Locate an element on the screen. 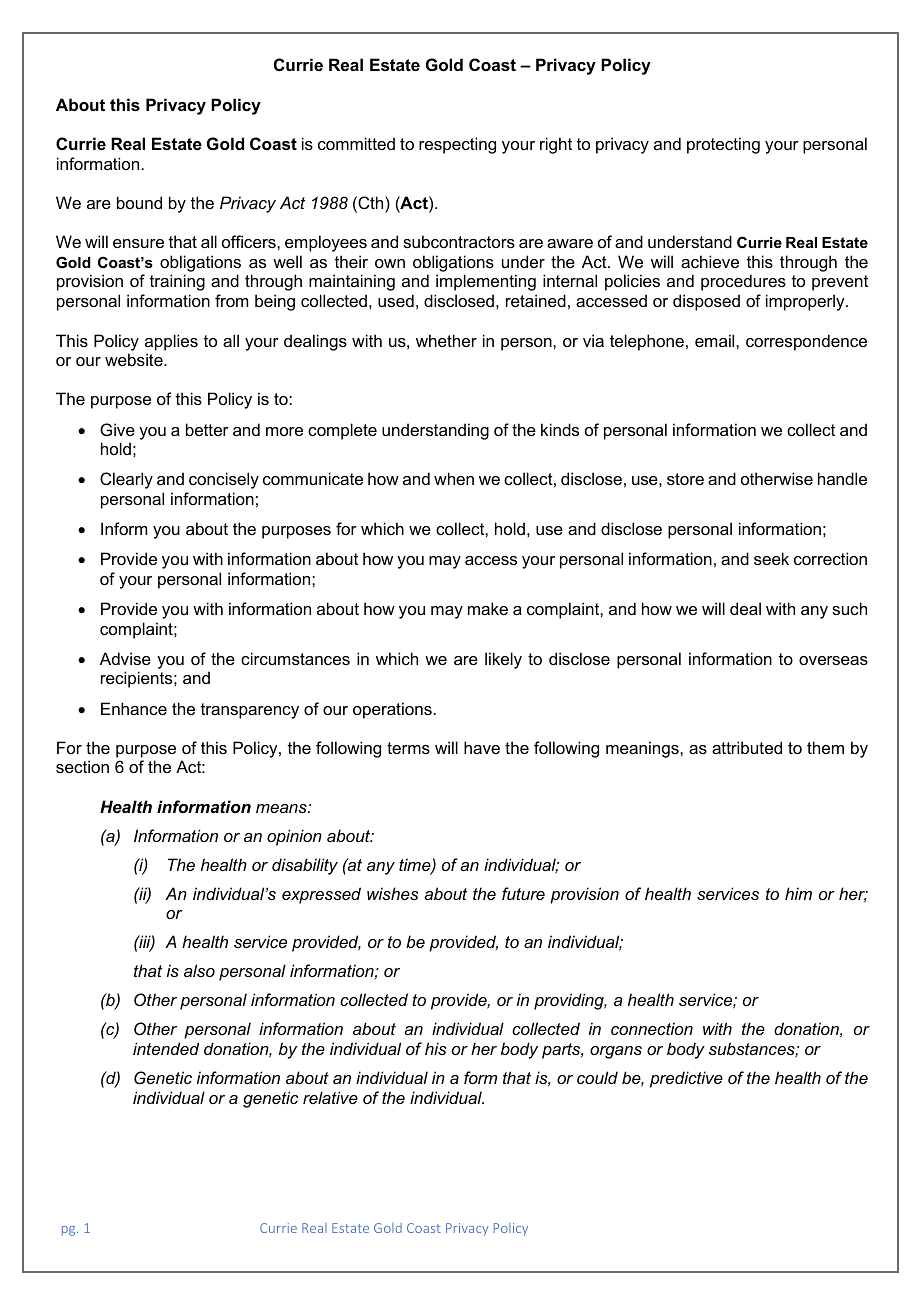 The height and width of the screenshot is (1308, 924). protecting is located at coordinates (723, 145).
